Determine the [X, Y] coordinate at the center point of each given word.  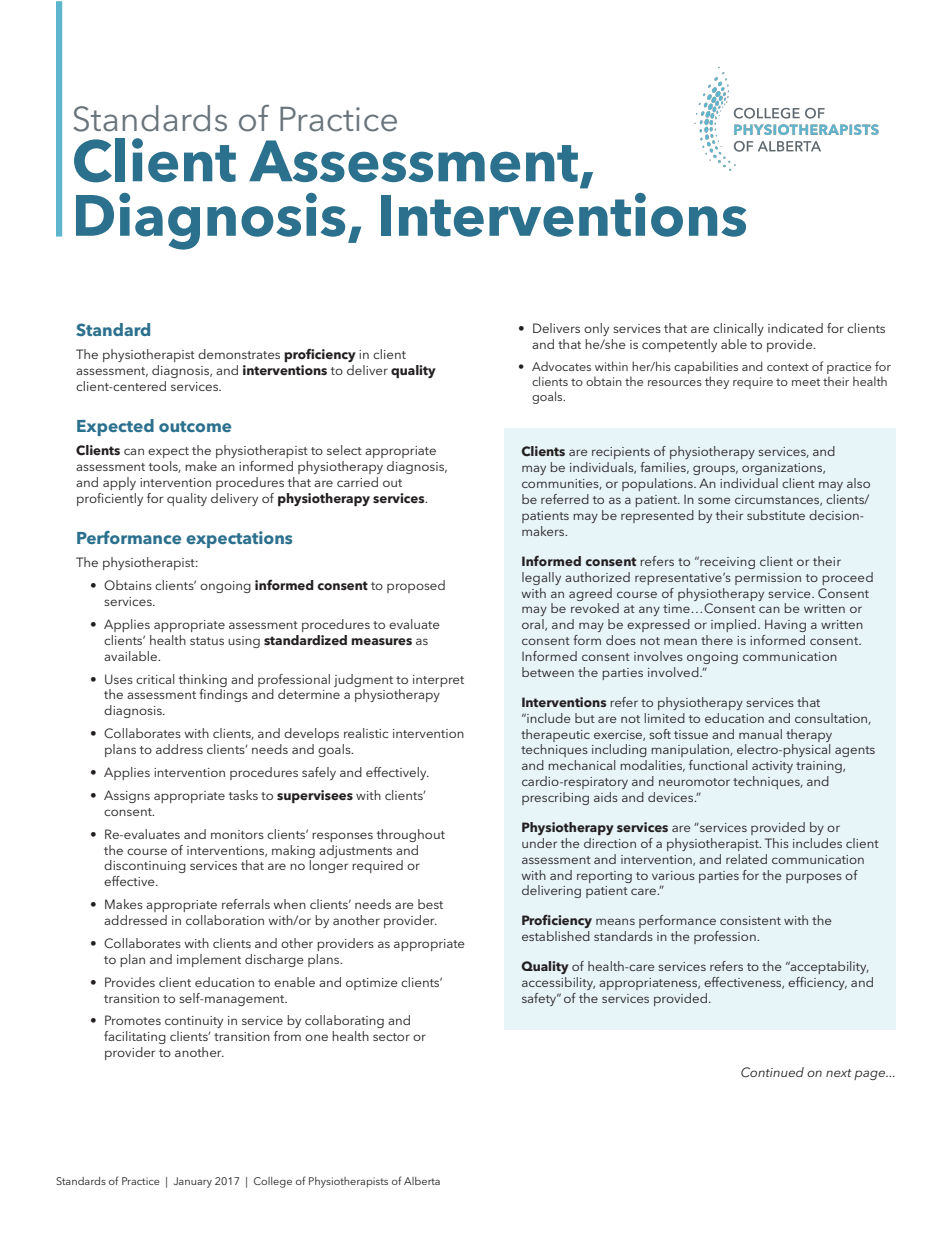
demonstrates [239, 354]
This [777, 843]
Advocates [561, 366]
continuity [194, 1022]
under [539, 843]
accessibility [558, 983]
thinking [203, 680]
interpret [438, 681]
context [788, 367]
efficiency [817, 983]
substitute [776, 515]
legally [541, 578]
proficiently [110, 499]
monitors [237, 834]
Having [785, 625]
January [193, 1182]
